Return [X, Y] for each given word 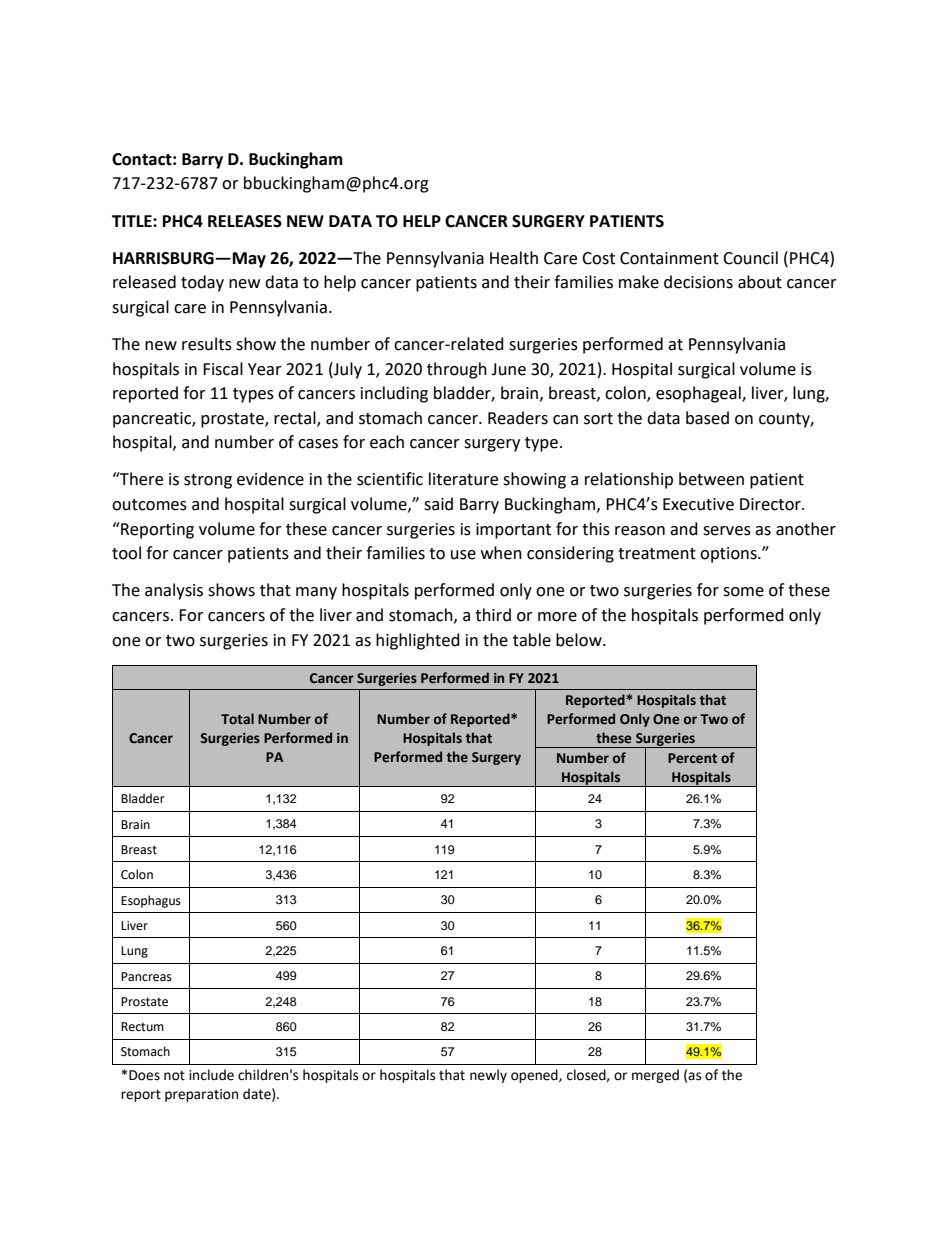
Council [750, 258]
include [211, 1075]
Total [237, 718]
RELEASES [245, 221]
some [743, 592]
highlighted [418, 641]
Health [514, 258]
